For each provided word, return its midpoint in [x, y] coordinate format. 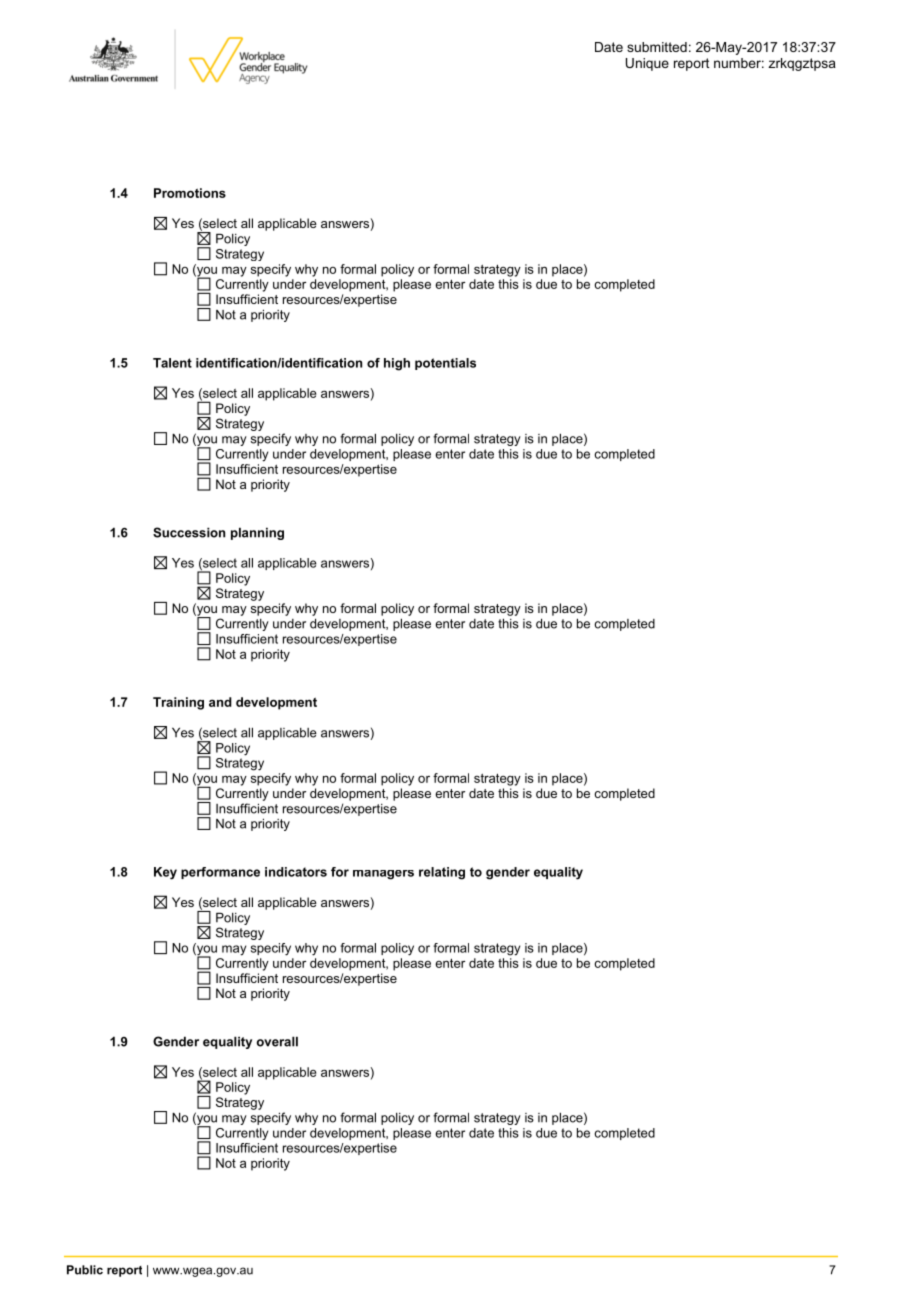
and [220, 702]
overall [277, 1041]
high [397, 364]
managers [383, 875]
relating [442, 873]
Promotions [190, 193]
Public [85, 1270]
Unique [647, 64]
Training [178, 703]
